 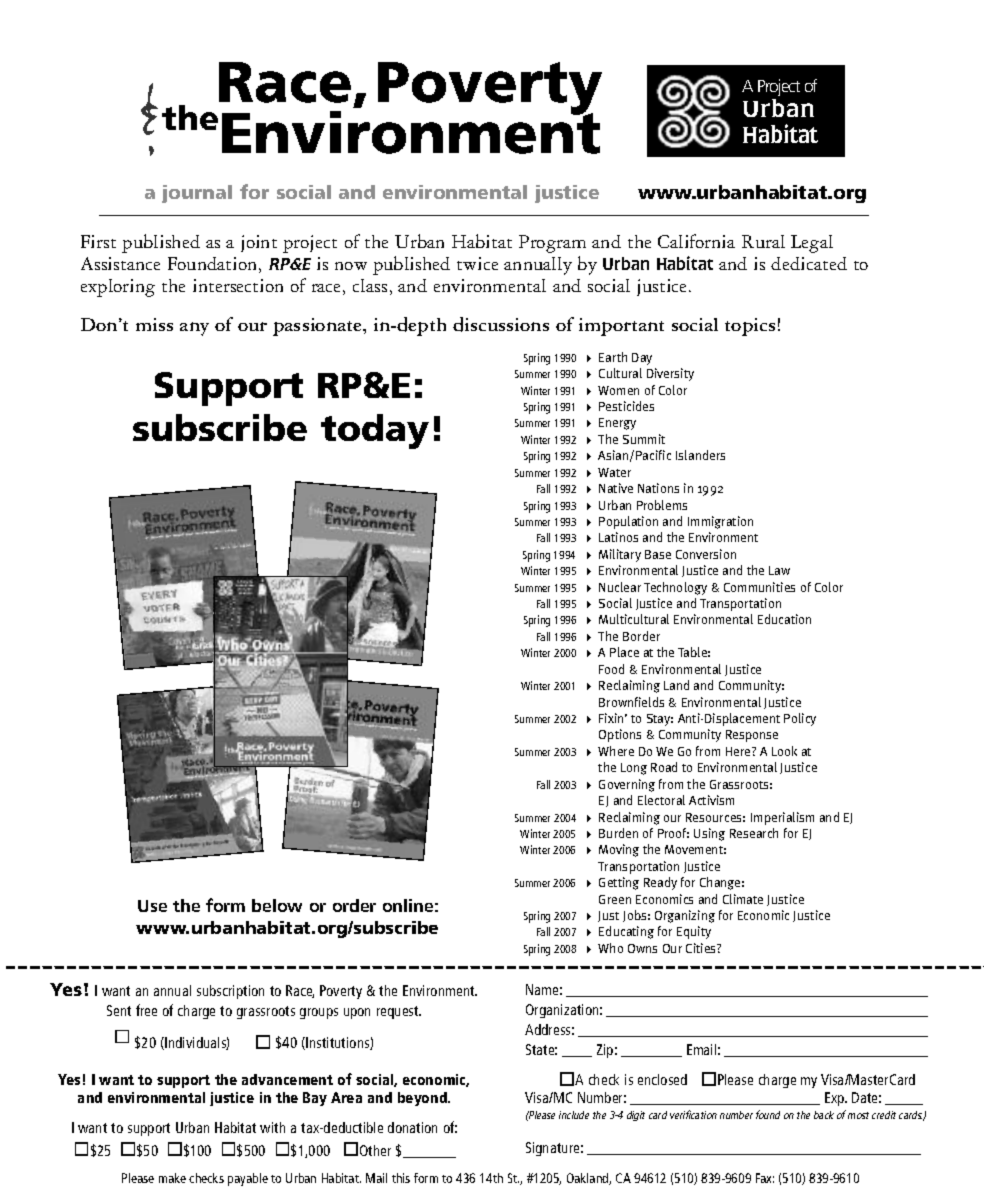 I want to click on Use, so click(x=152, y=906).
